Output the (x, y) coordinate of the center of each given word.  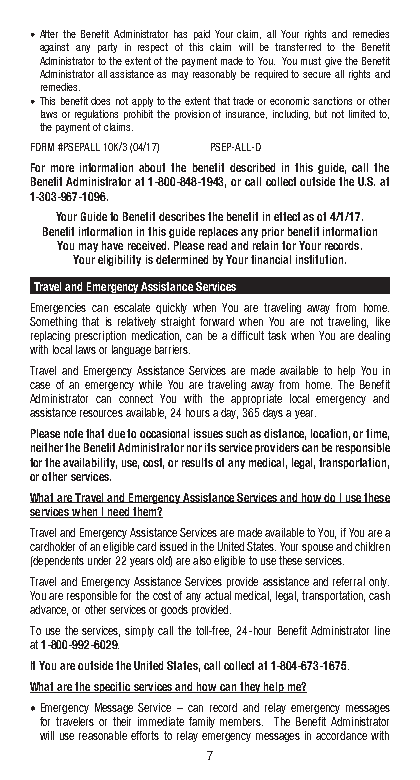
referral (349, 581)
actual (218, 595)
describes (182, 216)
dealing (374, 336)
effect (287, 216)
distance (285, 434)
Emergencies (58, 308)
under (99, 560)
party (107, 48)
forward (217, 321)
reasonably (214, 75)
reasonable (103, 735)
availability (90, 463)
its (210, 447)
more (62, 168)
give (333, 62)
